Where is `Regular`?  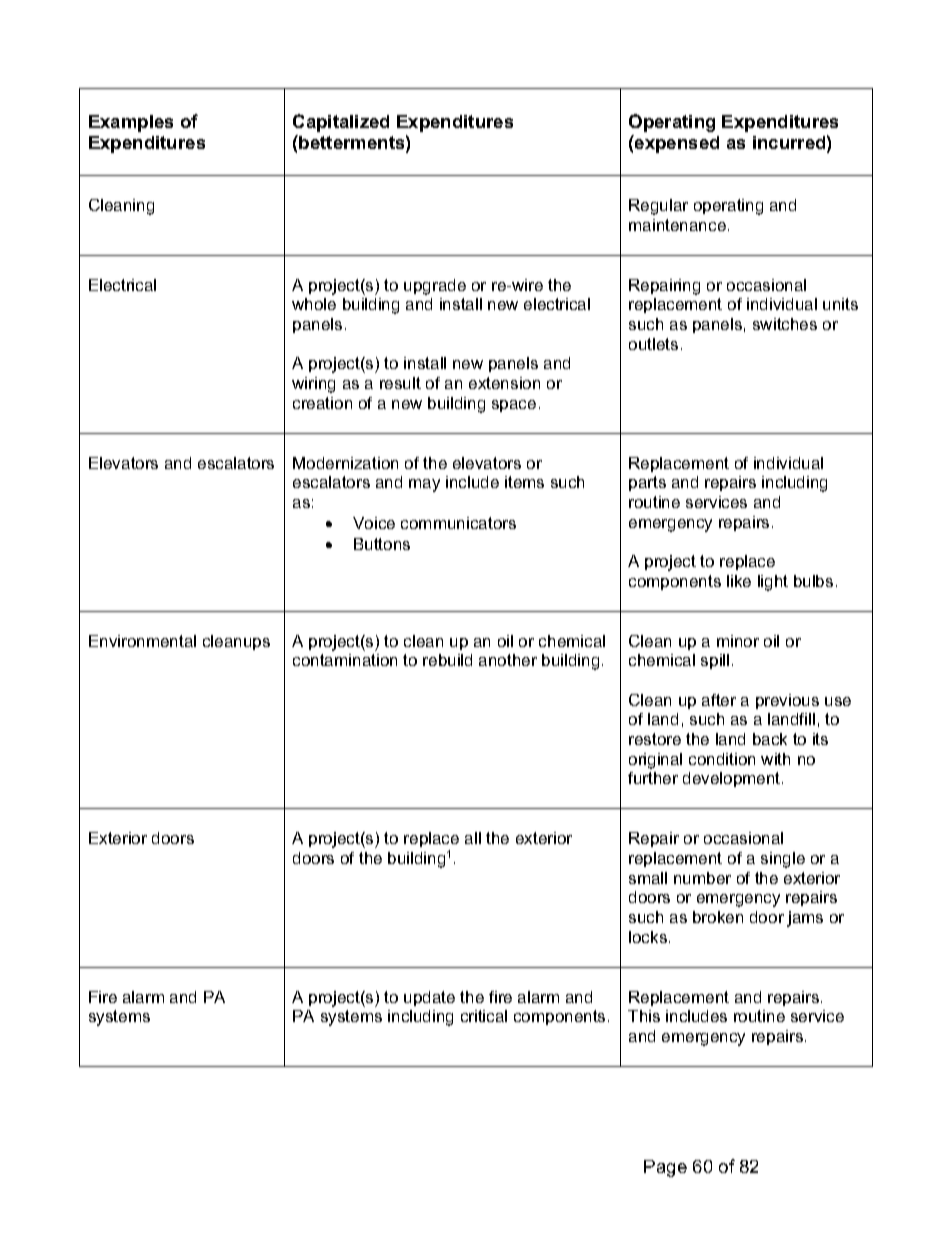
Regular is located at coordinates (658, 207).
